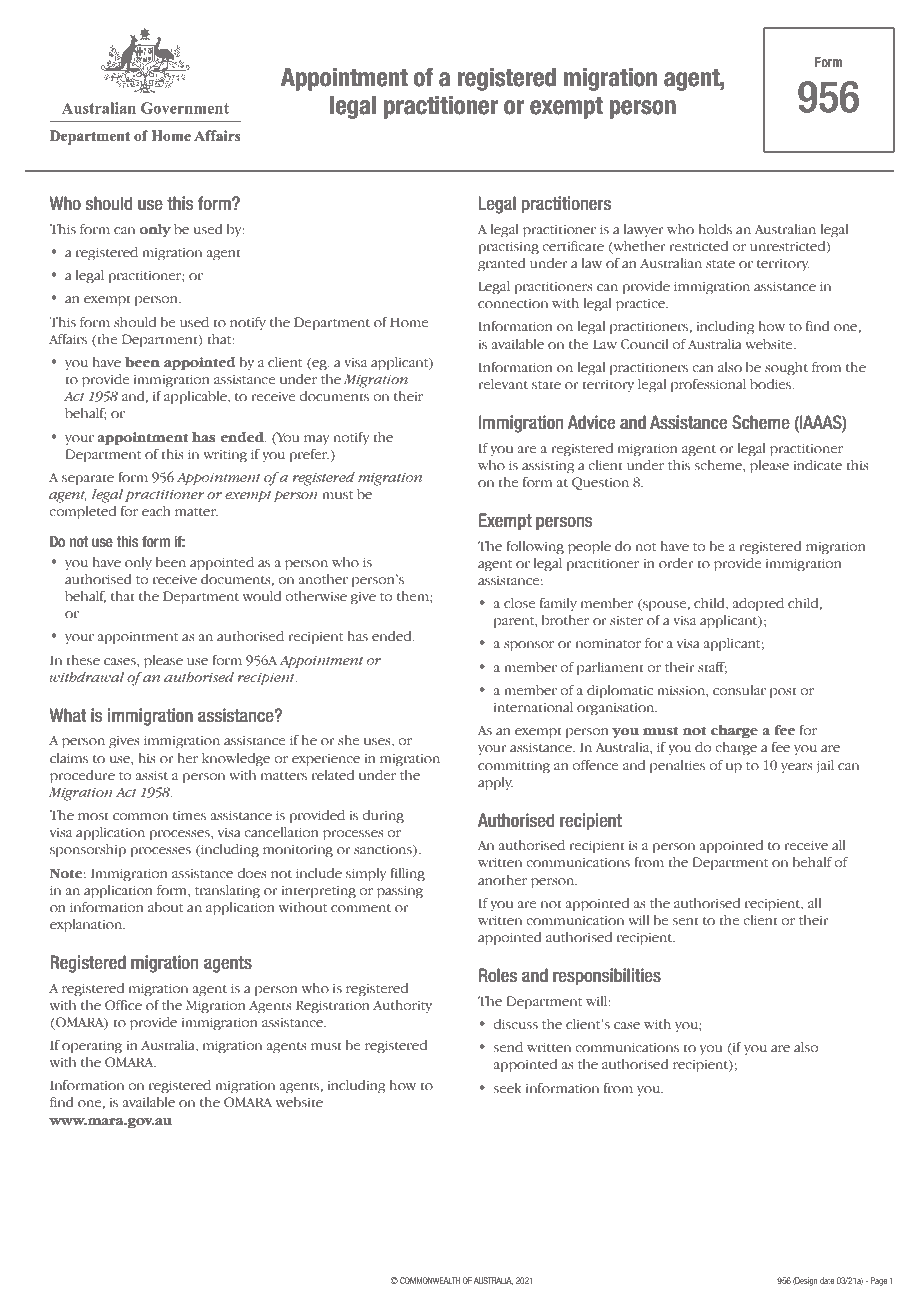  What do you see at coordinates (514, 767) in the document?
I see `committing` at bounding box center [514, 767].
